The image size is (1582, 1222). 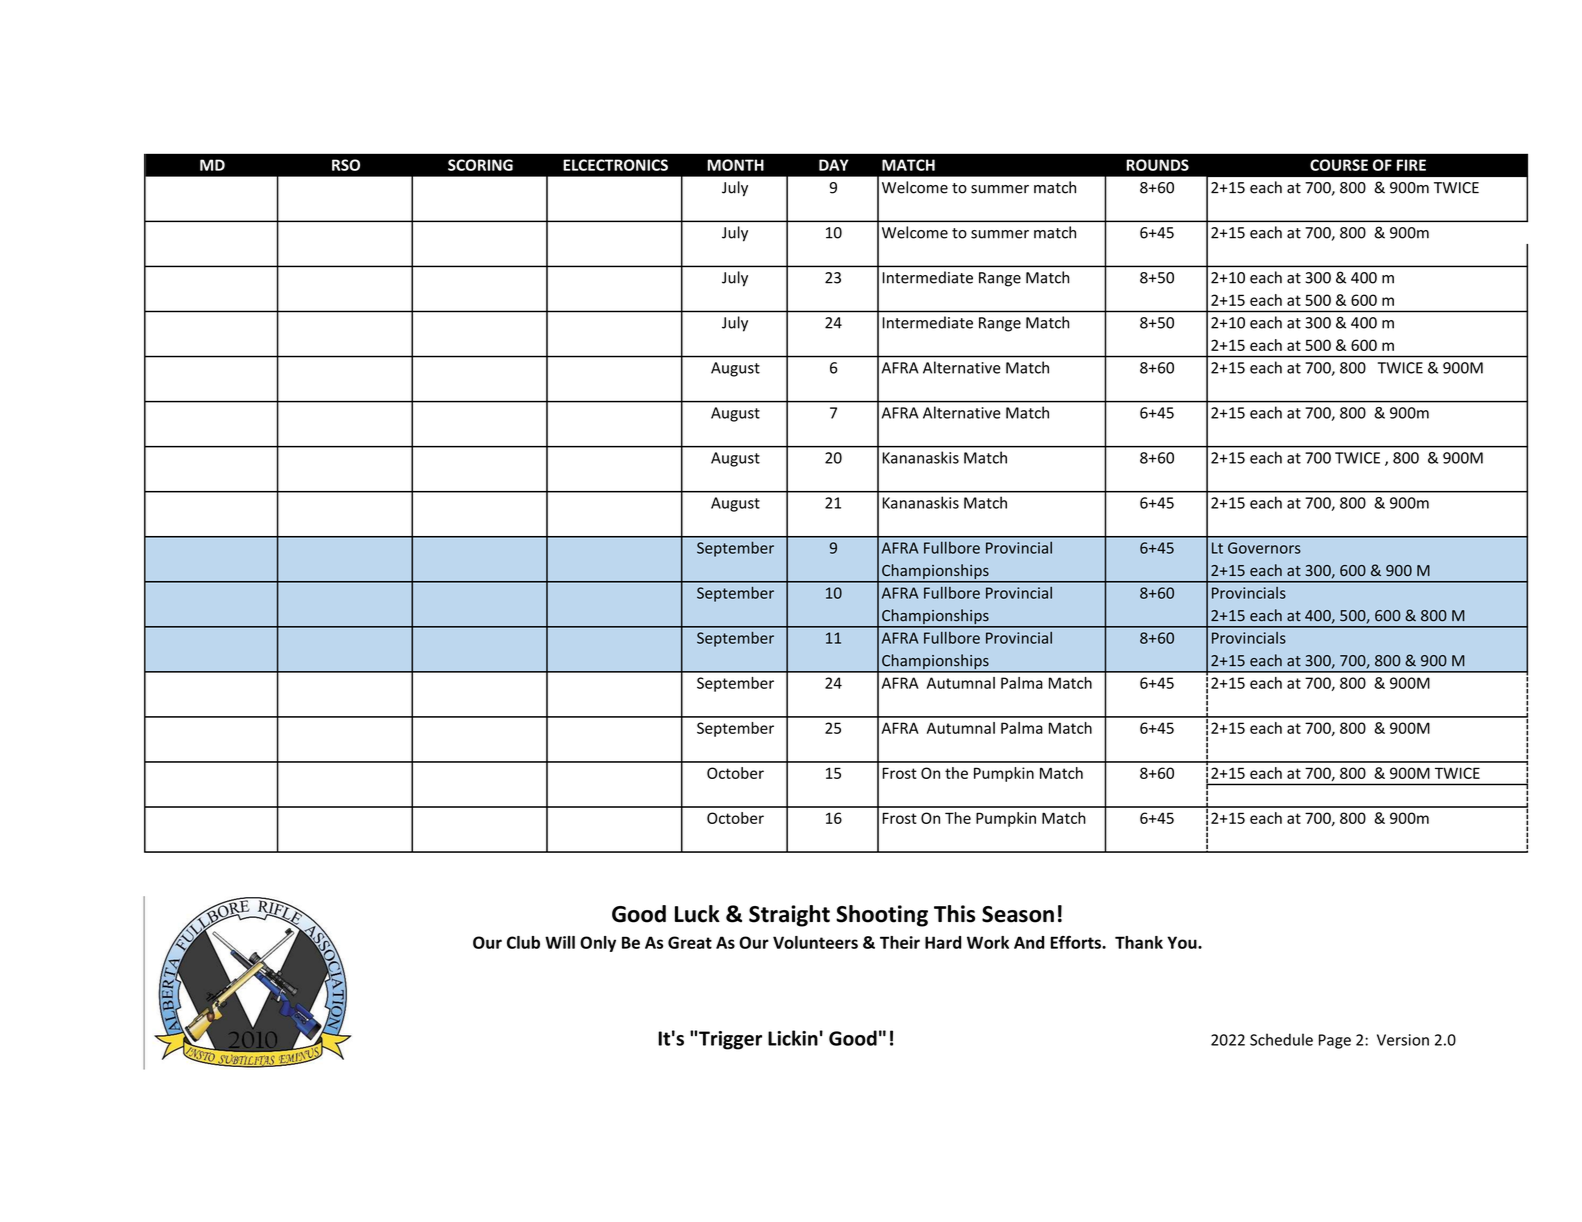 I want to click on SCORING, so click(x=480, y=165).
